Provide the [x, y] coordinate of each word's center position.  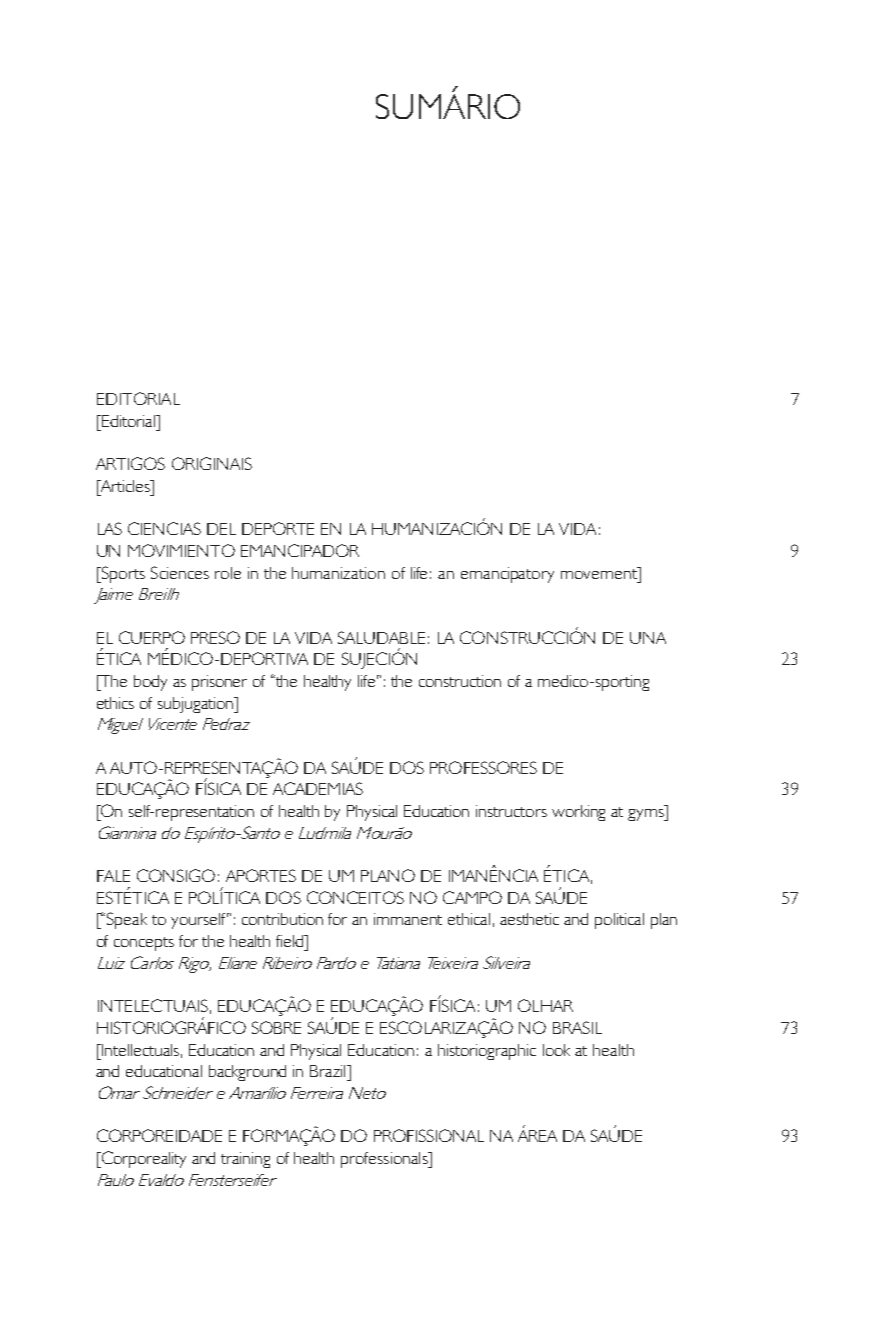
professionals [385, 1160]
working [578, 813]
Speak [127, 920]
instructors [511, 811]
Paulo [116, 1180]
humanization [338, 573]
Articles [125, 486]
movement [600, 573]
